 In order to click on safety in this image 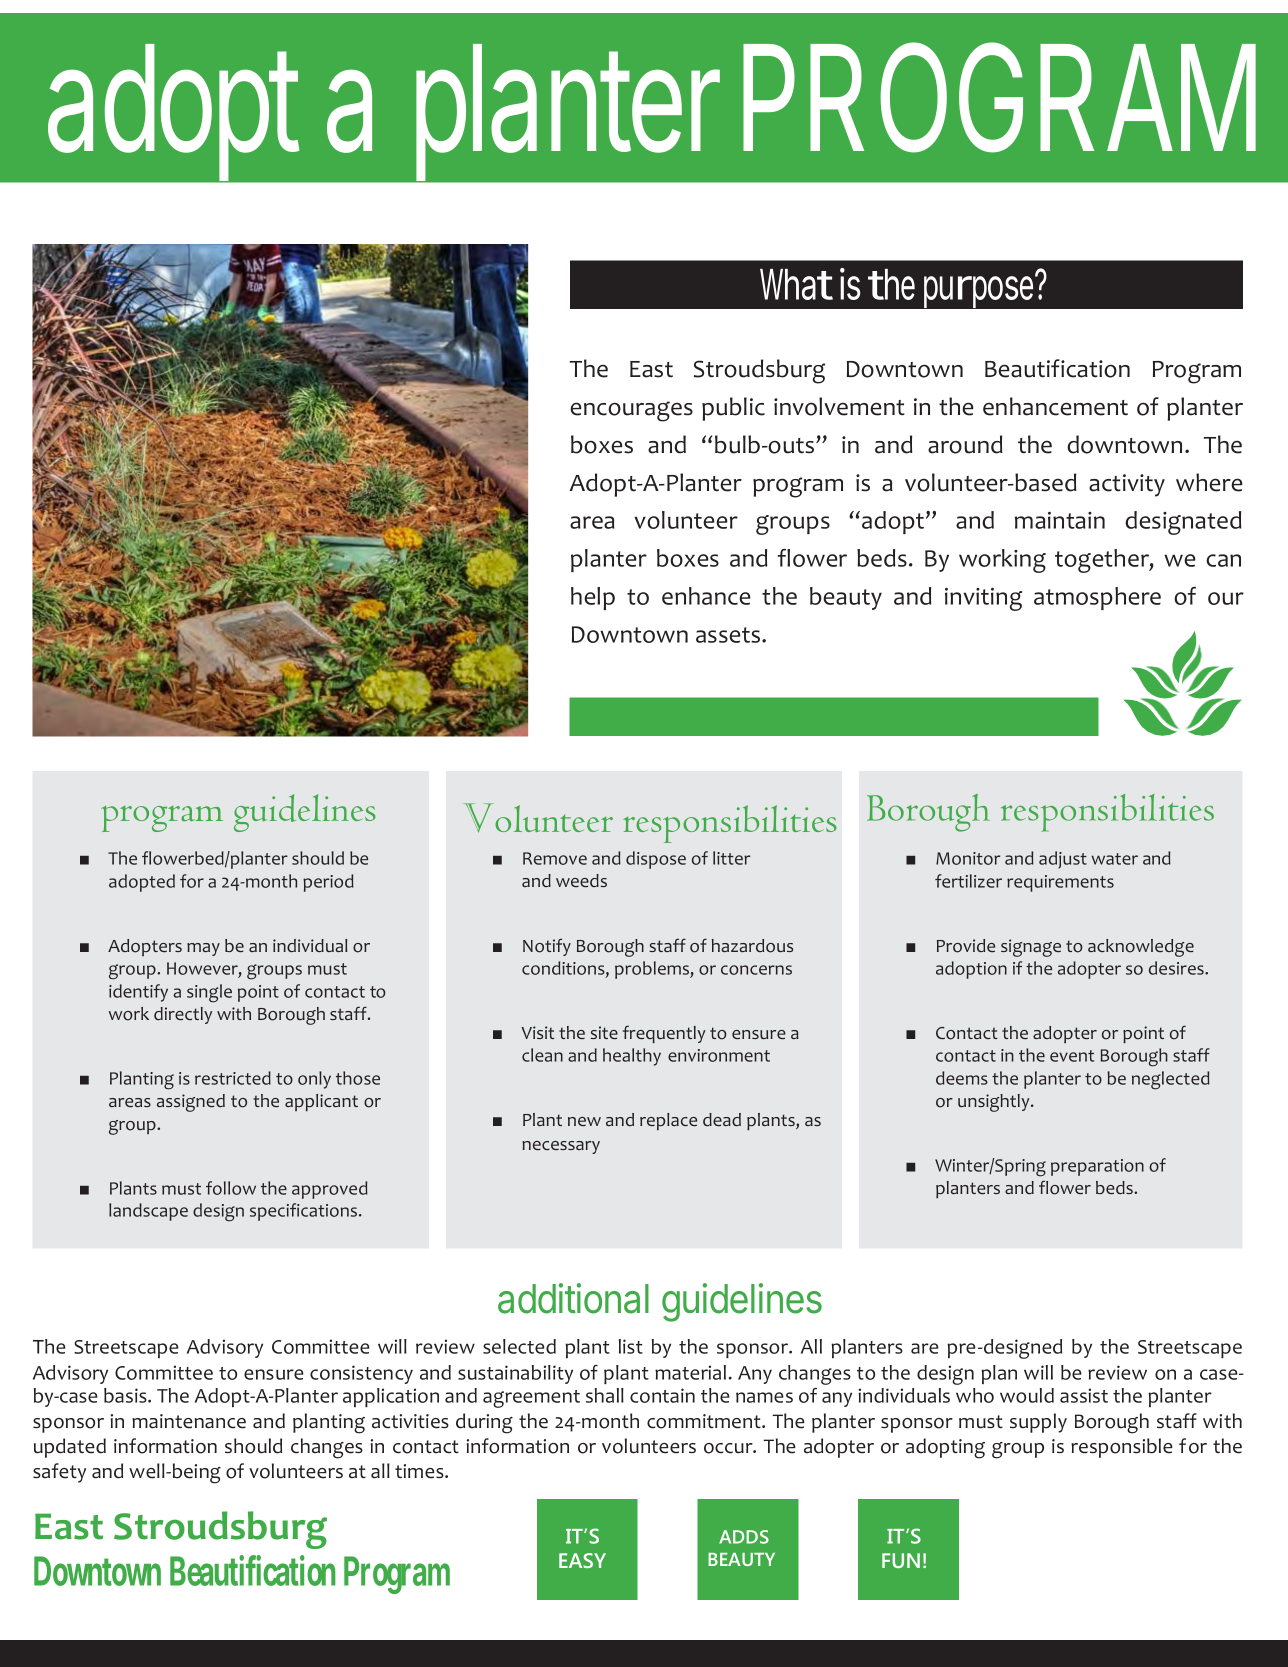, I will do `click(59, 1473)`.
